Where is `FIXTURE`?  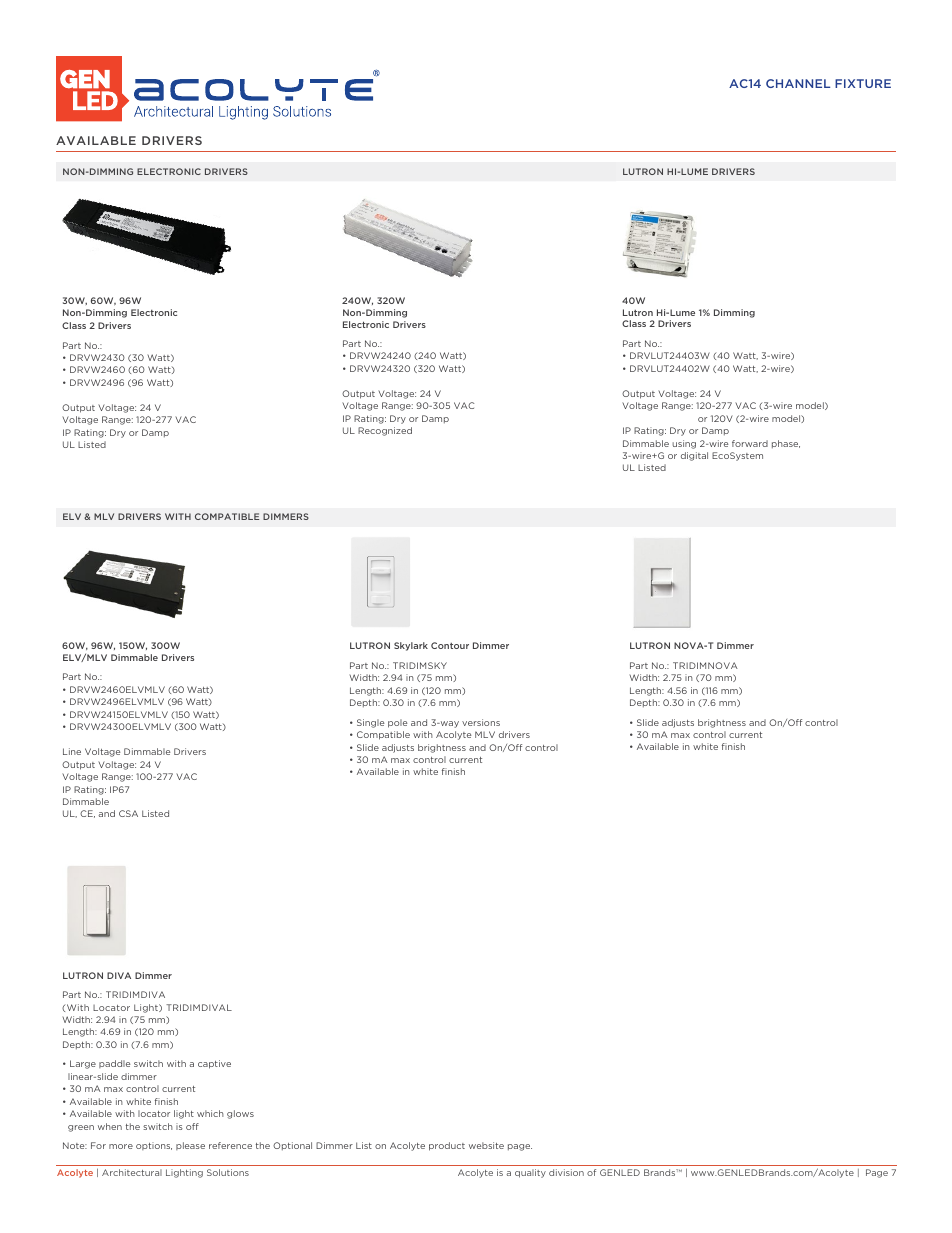 FIXTURE is located at coordinates (863, 83).
